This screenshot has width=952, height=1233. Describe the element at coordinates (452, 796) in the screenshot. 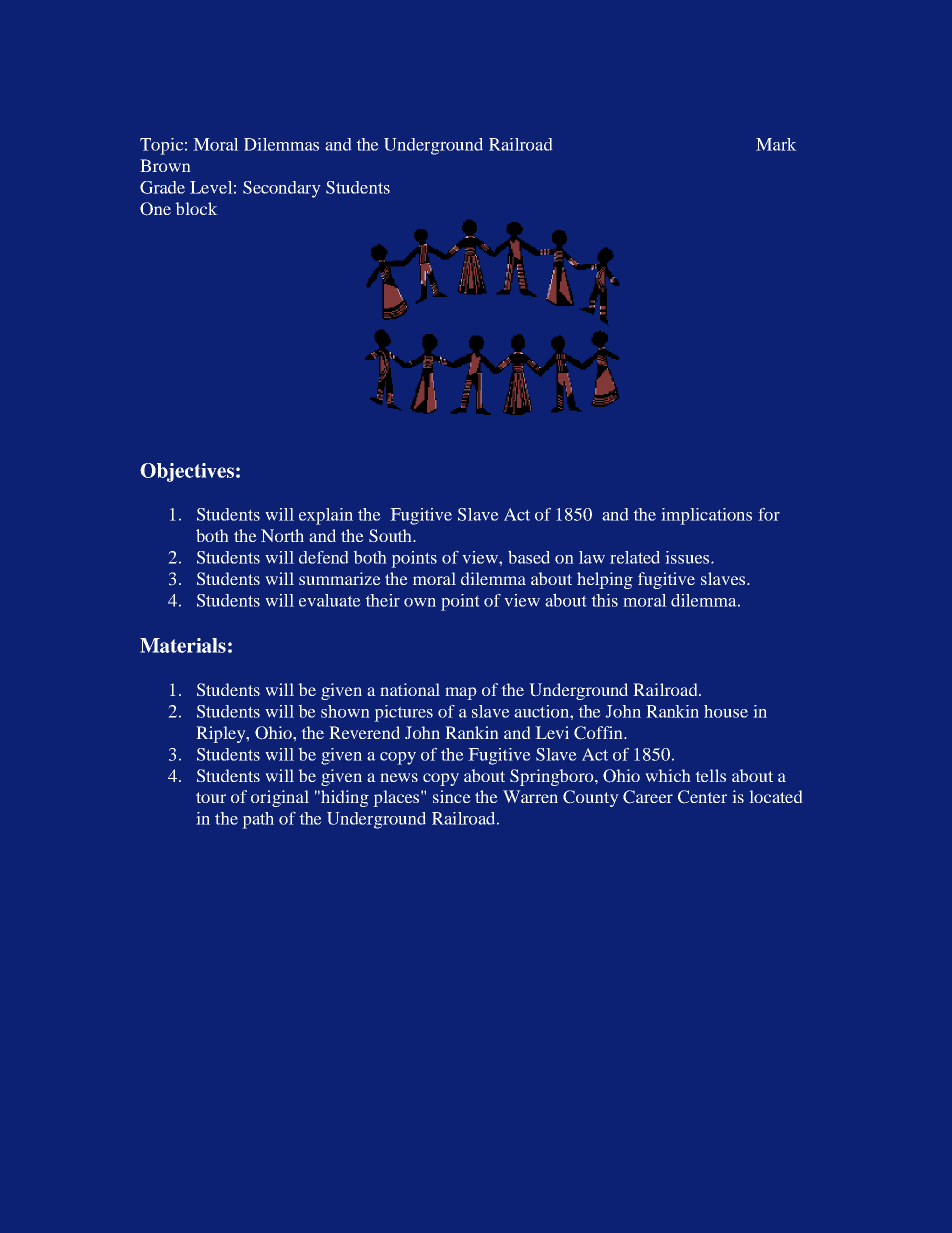

I see `since` at that location.
